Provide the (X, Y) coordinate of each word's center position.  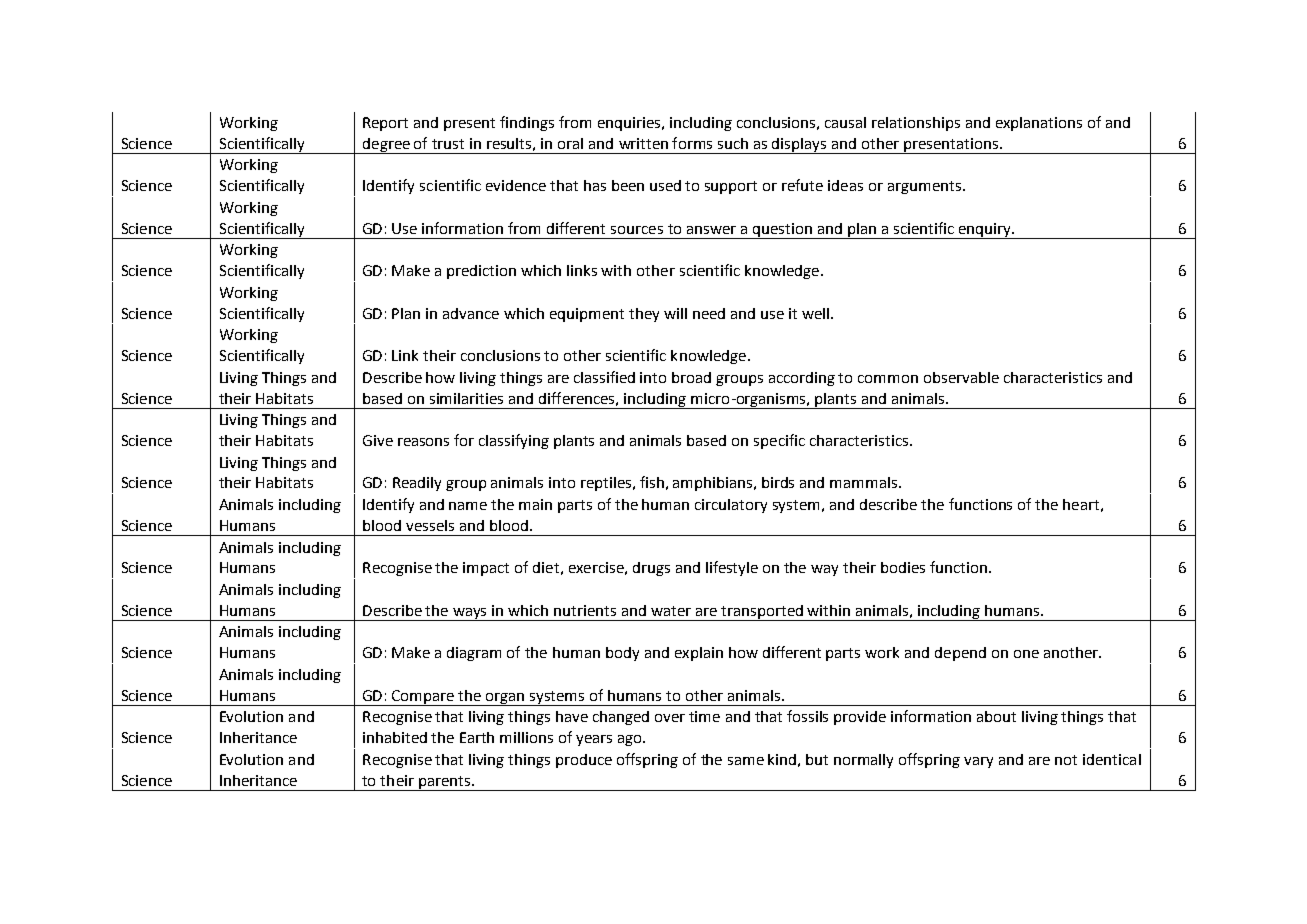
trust (448, 144)
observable (961, 377)
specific (779, 441)
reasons (423, 442)
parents (444, 783)
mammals (863, 482)
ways (470, 614)
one (1026, 654)
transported (763, 613)
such (733, 143)
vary (978, 762)
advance (471, 313)
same (746, 761)
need (709, 313)
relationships (916, 124)
